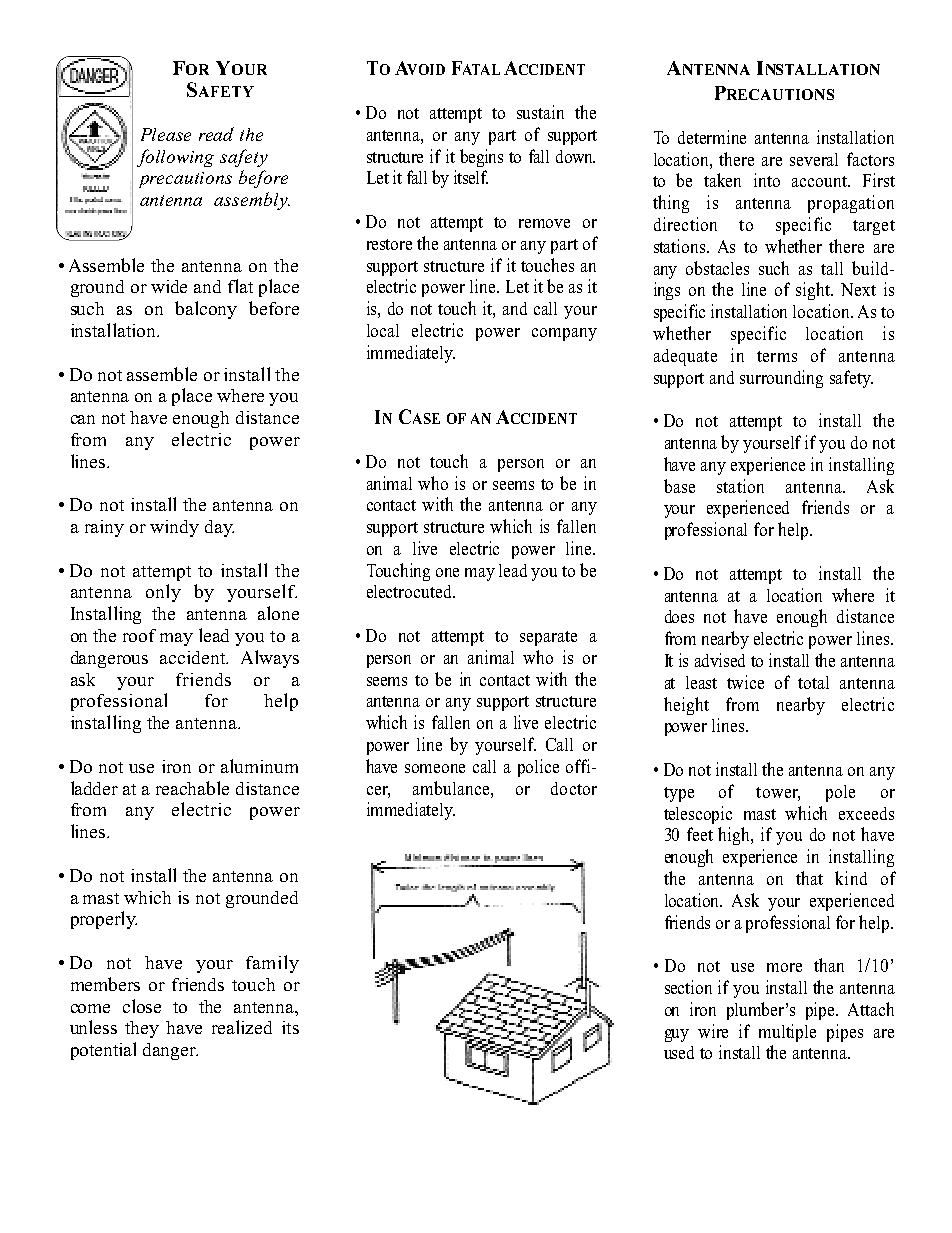  What do you see at coordinates (192, 788) in the page?
I see `reachable` at bounding box center [192, 788].
